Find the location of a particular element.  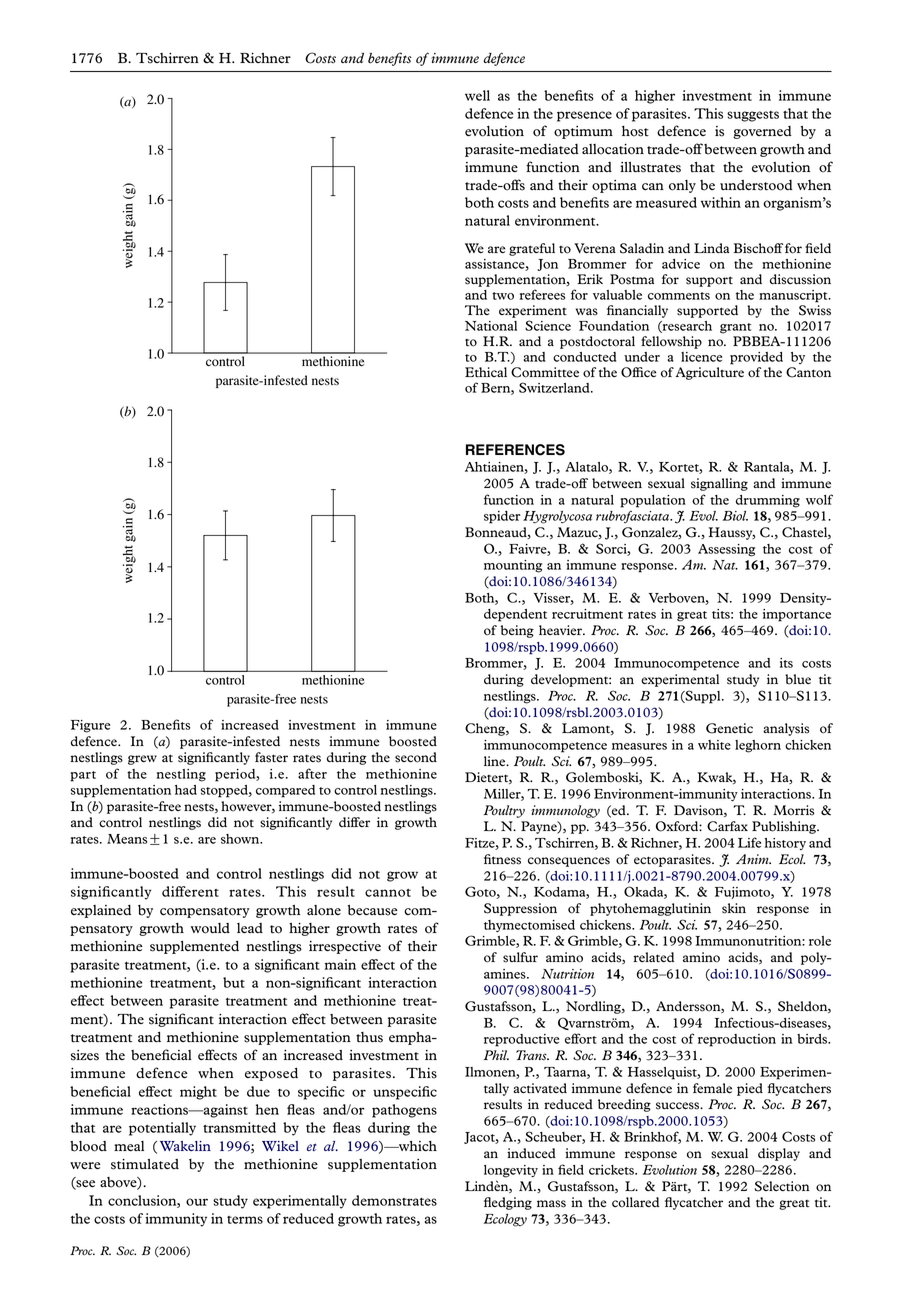

fledging is located at coordinates (508, 1203).
